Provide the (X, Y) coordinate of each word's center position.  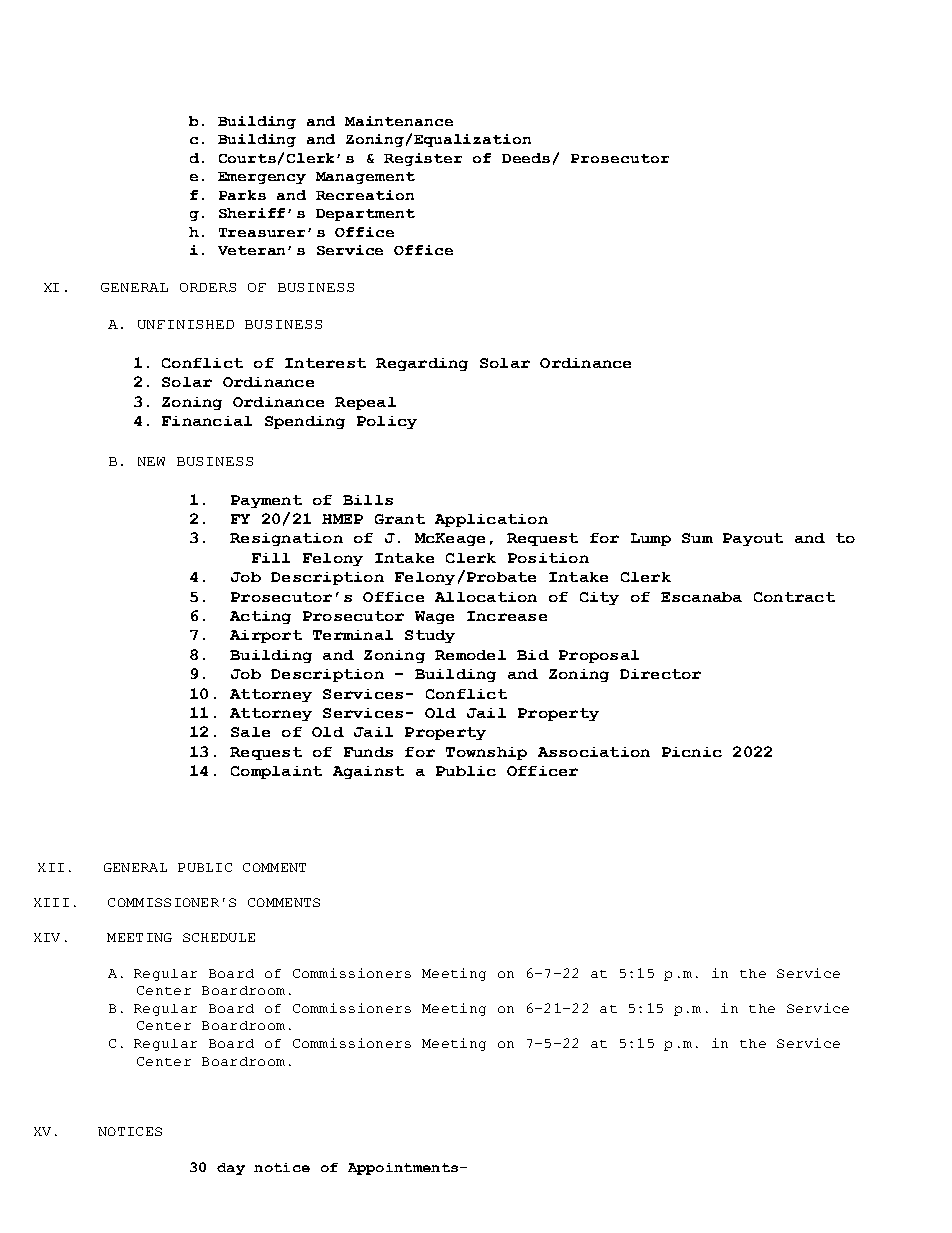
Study (430, 636)
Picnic (692, 752)
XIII (51, 902)
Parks (242, 195)
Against (368, 772)
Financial (207, 421)
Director (660, 674)
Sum (697, 538)
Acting (260, 617)
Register (423, 159)
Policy (387, 422)
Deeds (526, 158)
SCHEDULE (219, 937)
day (231, 1169)
